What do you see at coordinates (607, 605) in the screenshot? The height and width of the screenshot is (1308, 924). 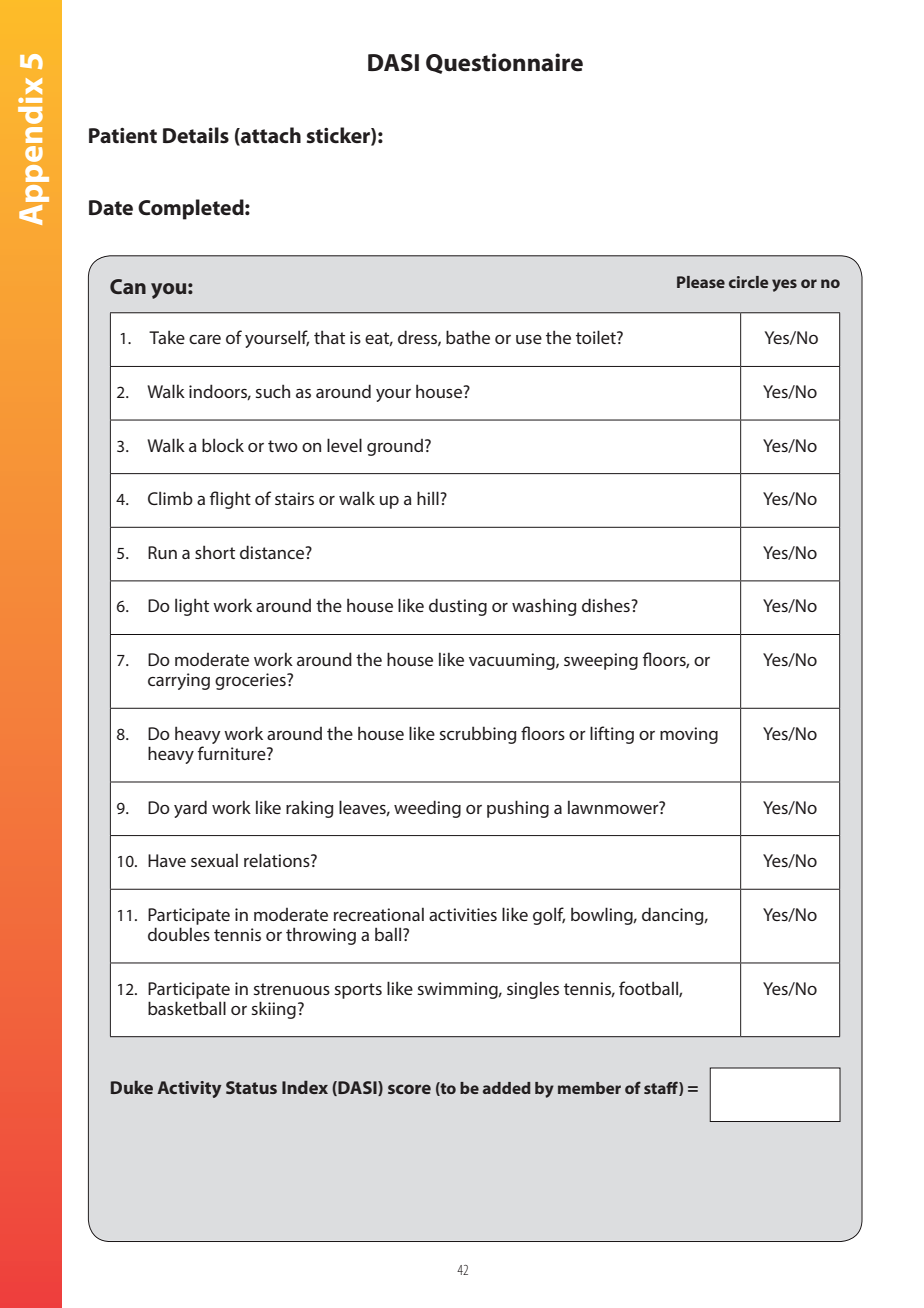 I see `dishes` at bounding box center [607, 605].
